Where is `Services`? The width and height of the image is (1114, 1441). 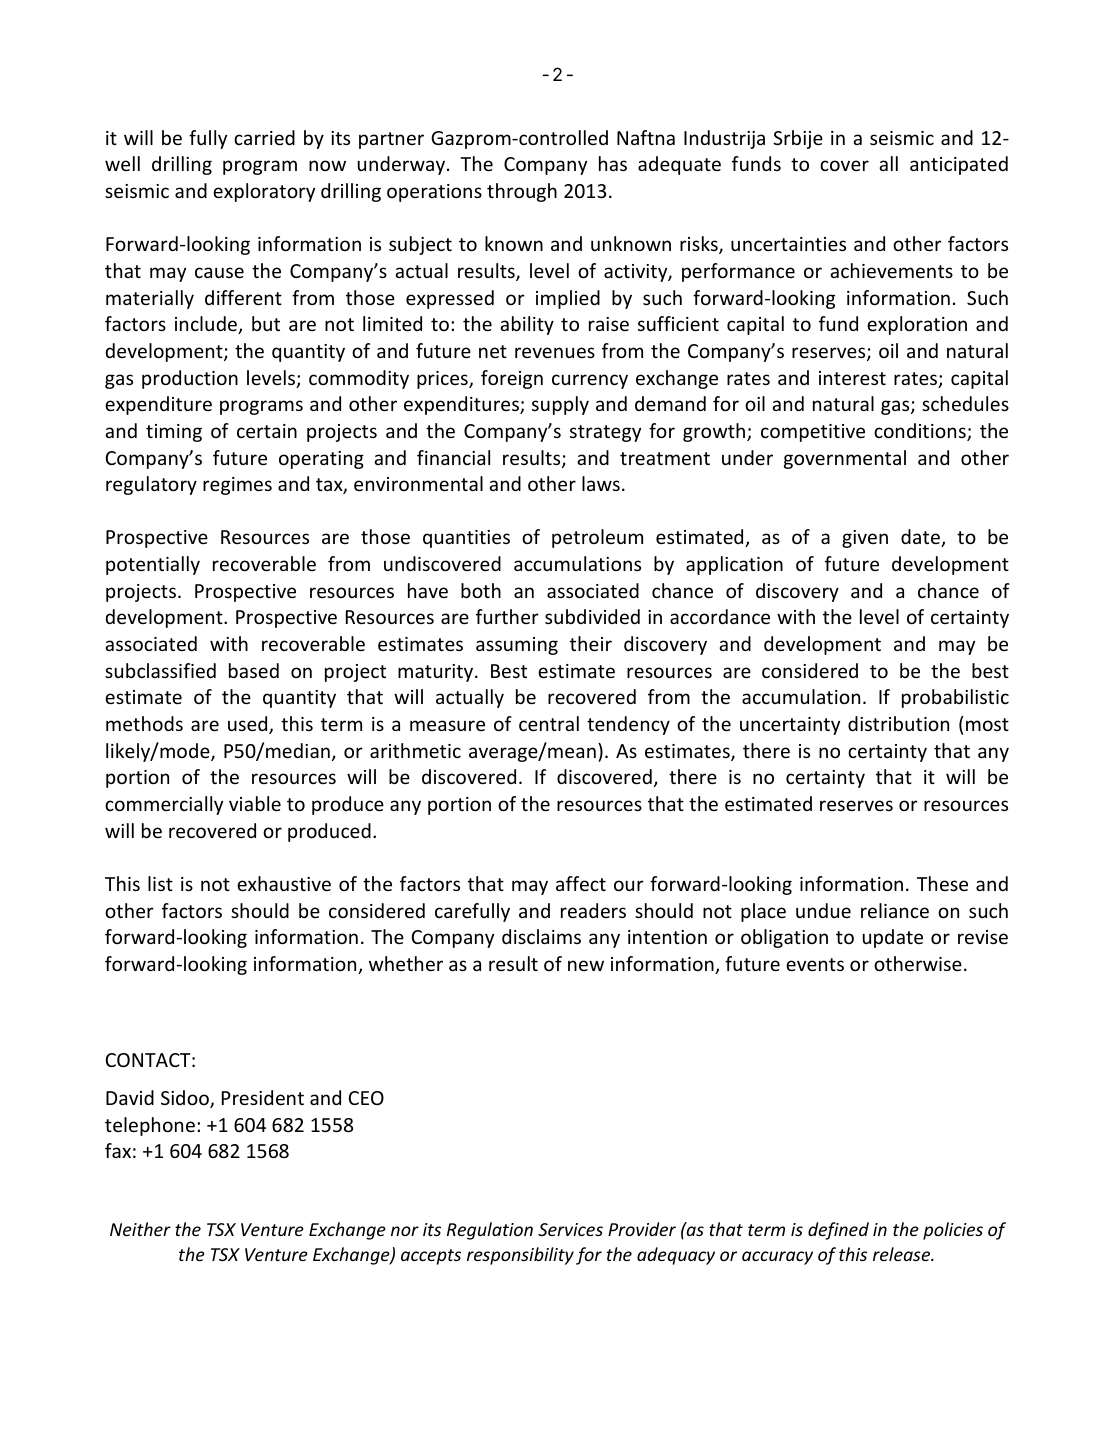 Services is located at coordinates (570, 1229).
